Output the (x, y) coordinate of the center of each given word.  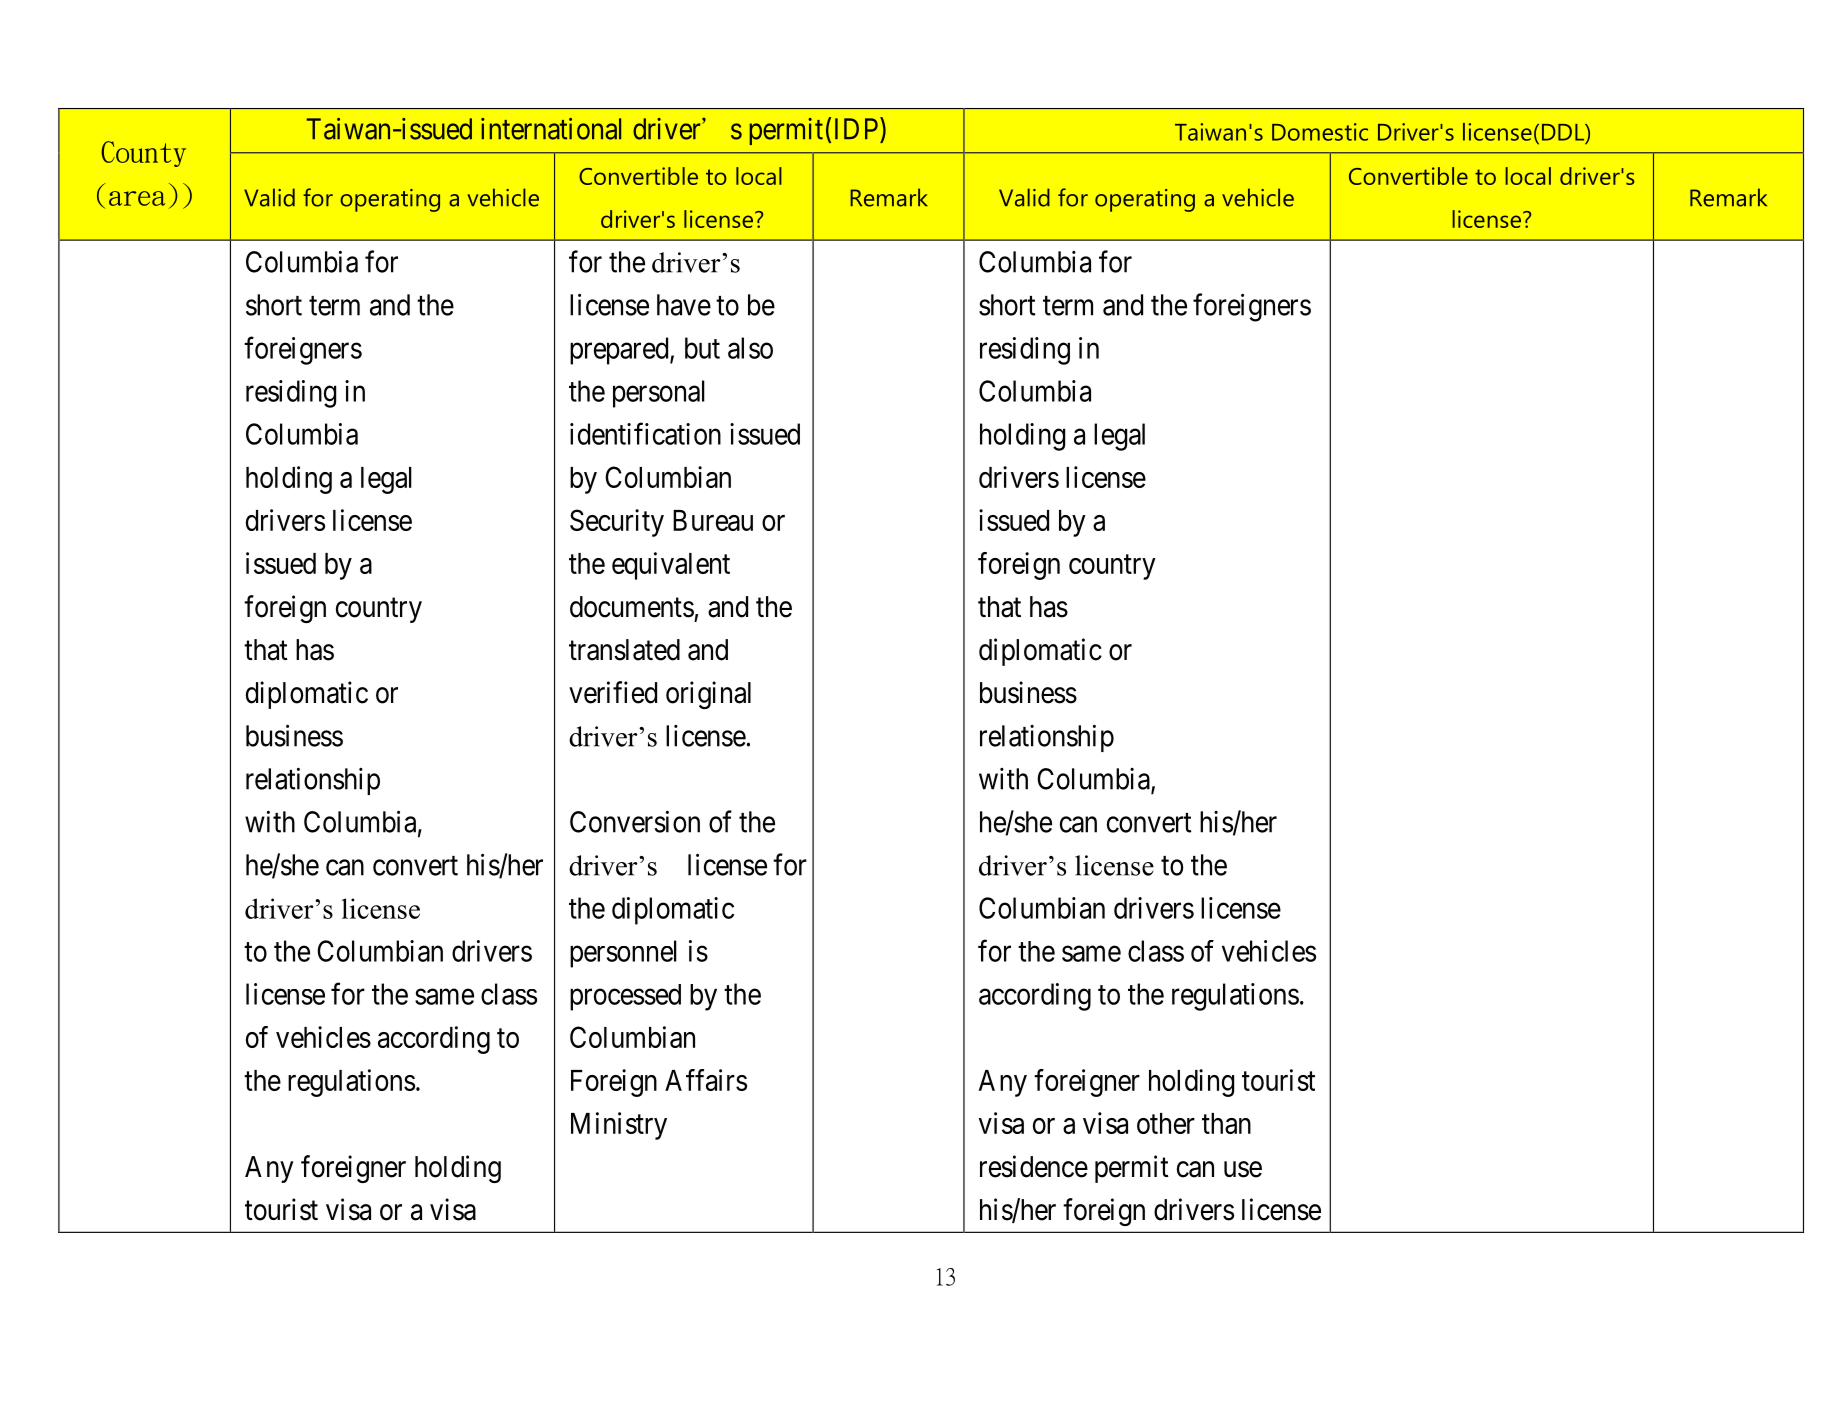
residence (1034, 1166)
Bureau (713, 520)
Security (617, 523)
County (143, 154)
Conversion (635, 821)
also (750, 348)
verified (613, 692)
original (708, 695)
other (1166, 1123)
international (551, 129)
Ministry (619, 1126)
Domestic (1320, 132)
